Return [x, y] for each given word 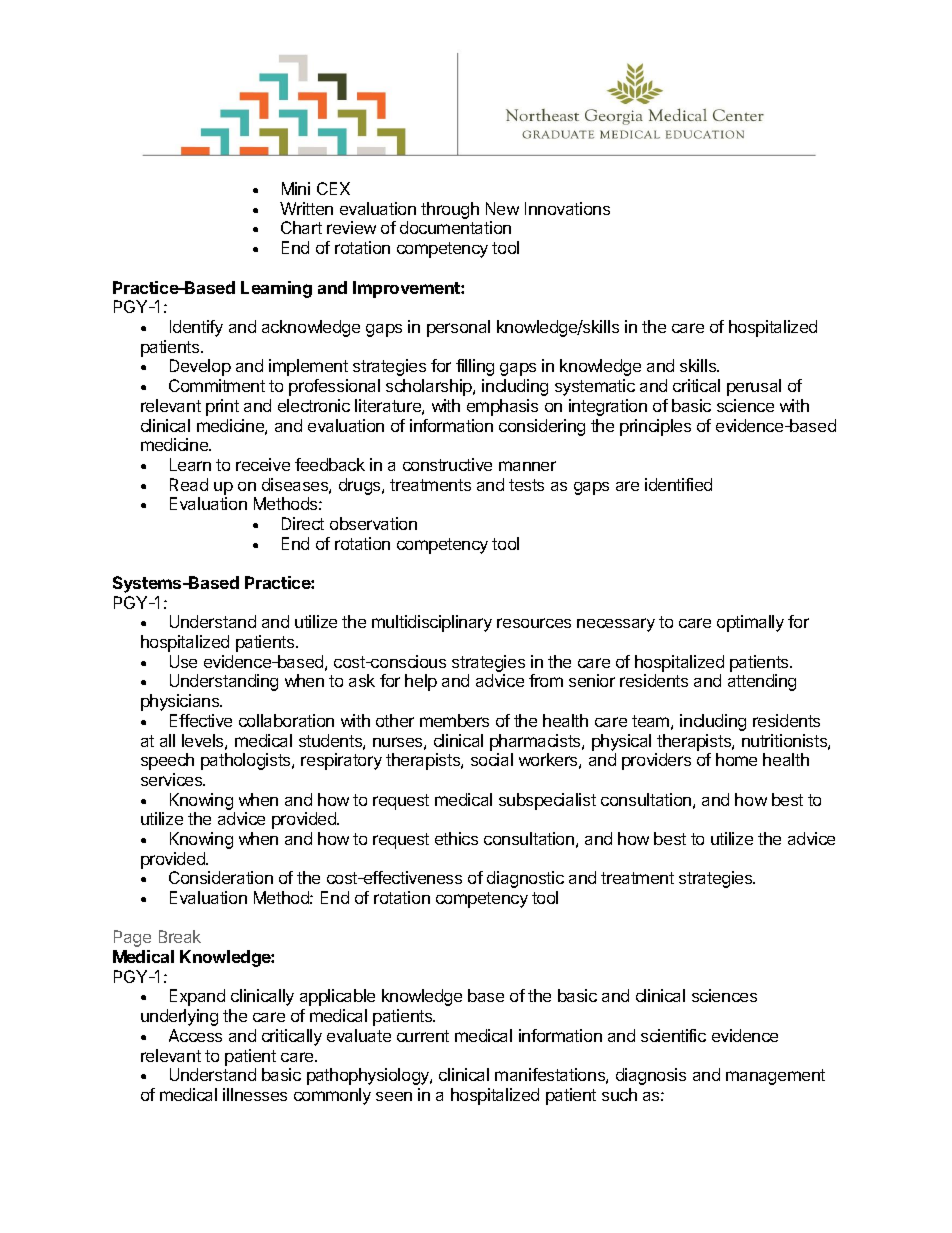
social [492, 759]
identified [678, 484]
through [450, 210]
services [173, 779]
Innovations [567, 208]
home [736, 759]
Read [189, 484]
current [423, 1036]
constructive [447, 464]
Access [195, 1035]
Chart [301, 227]
